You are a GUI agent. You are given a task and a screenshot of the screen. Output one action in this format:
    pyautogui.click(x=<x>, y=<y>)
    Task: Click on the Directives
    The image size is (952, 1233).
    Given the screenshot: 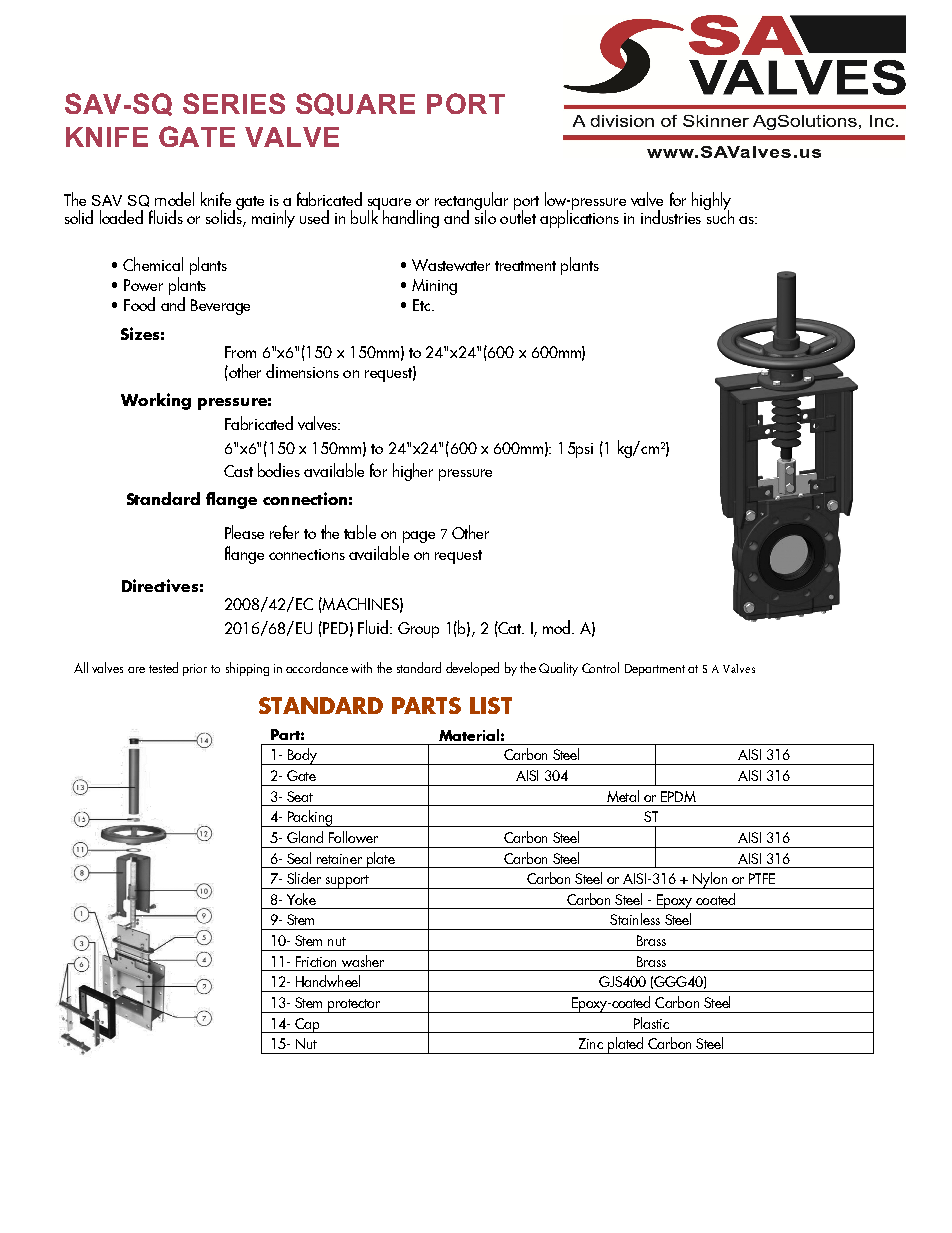 What is the action you would take?
    pyautogui.click(x=160, y=585)
